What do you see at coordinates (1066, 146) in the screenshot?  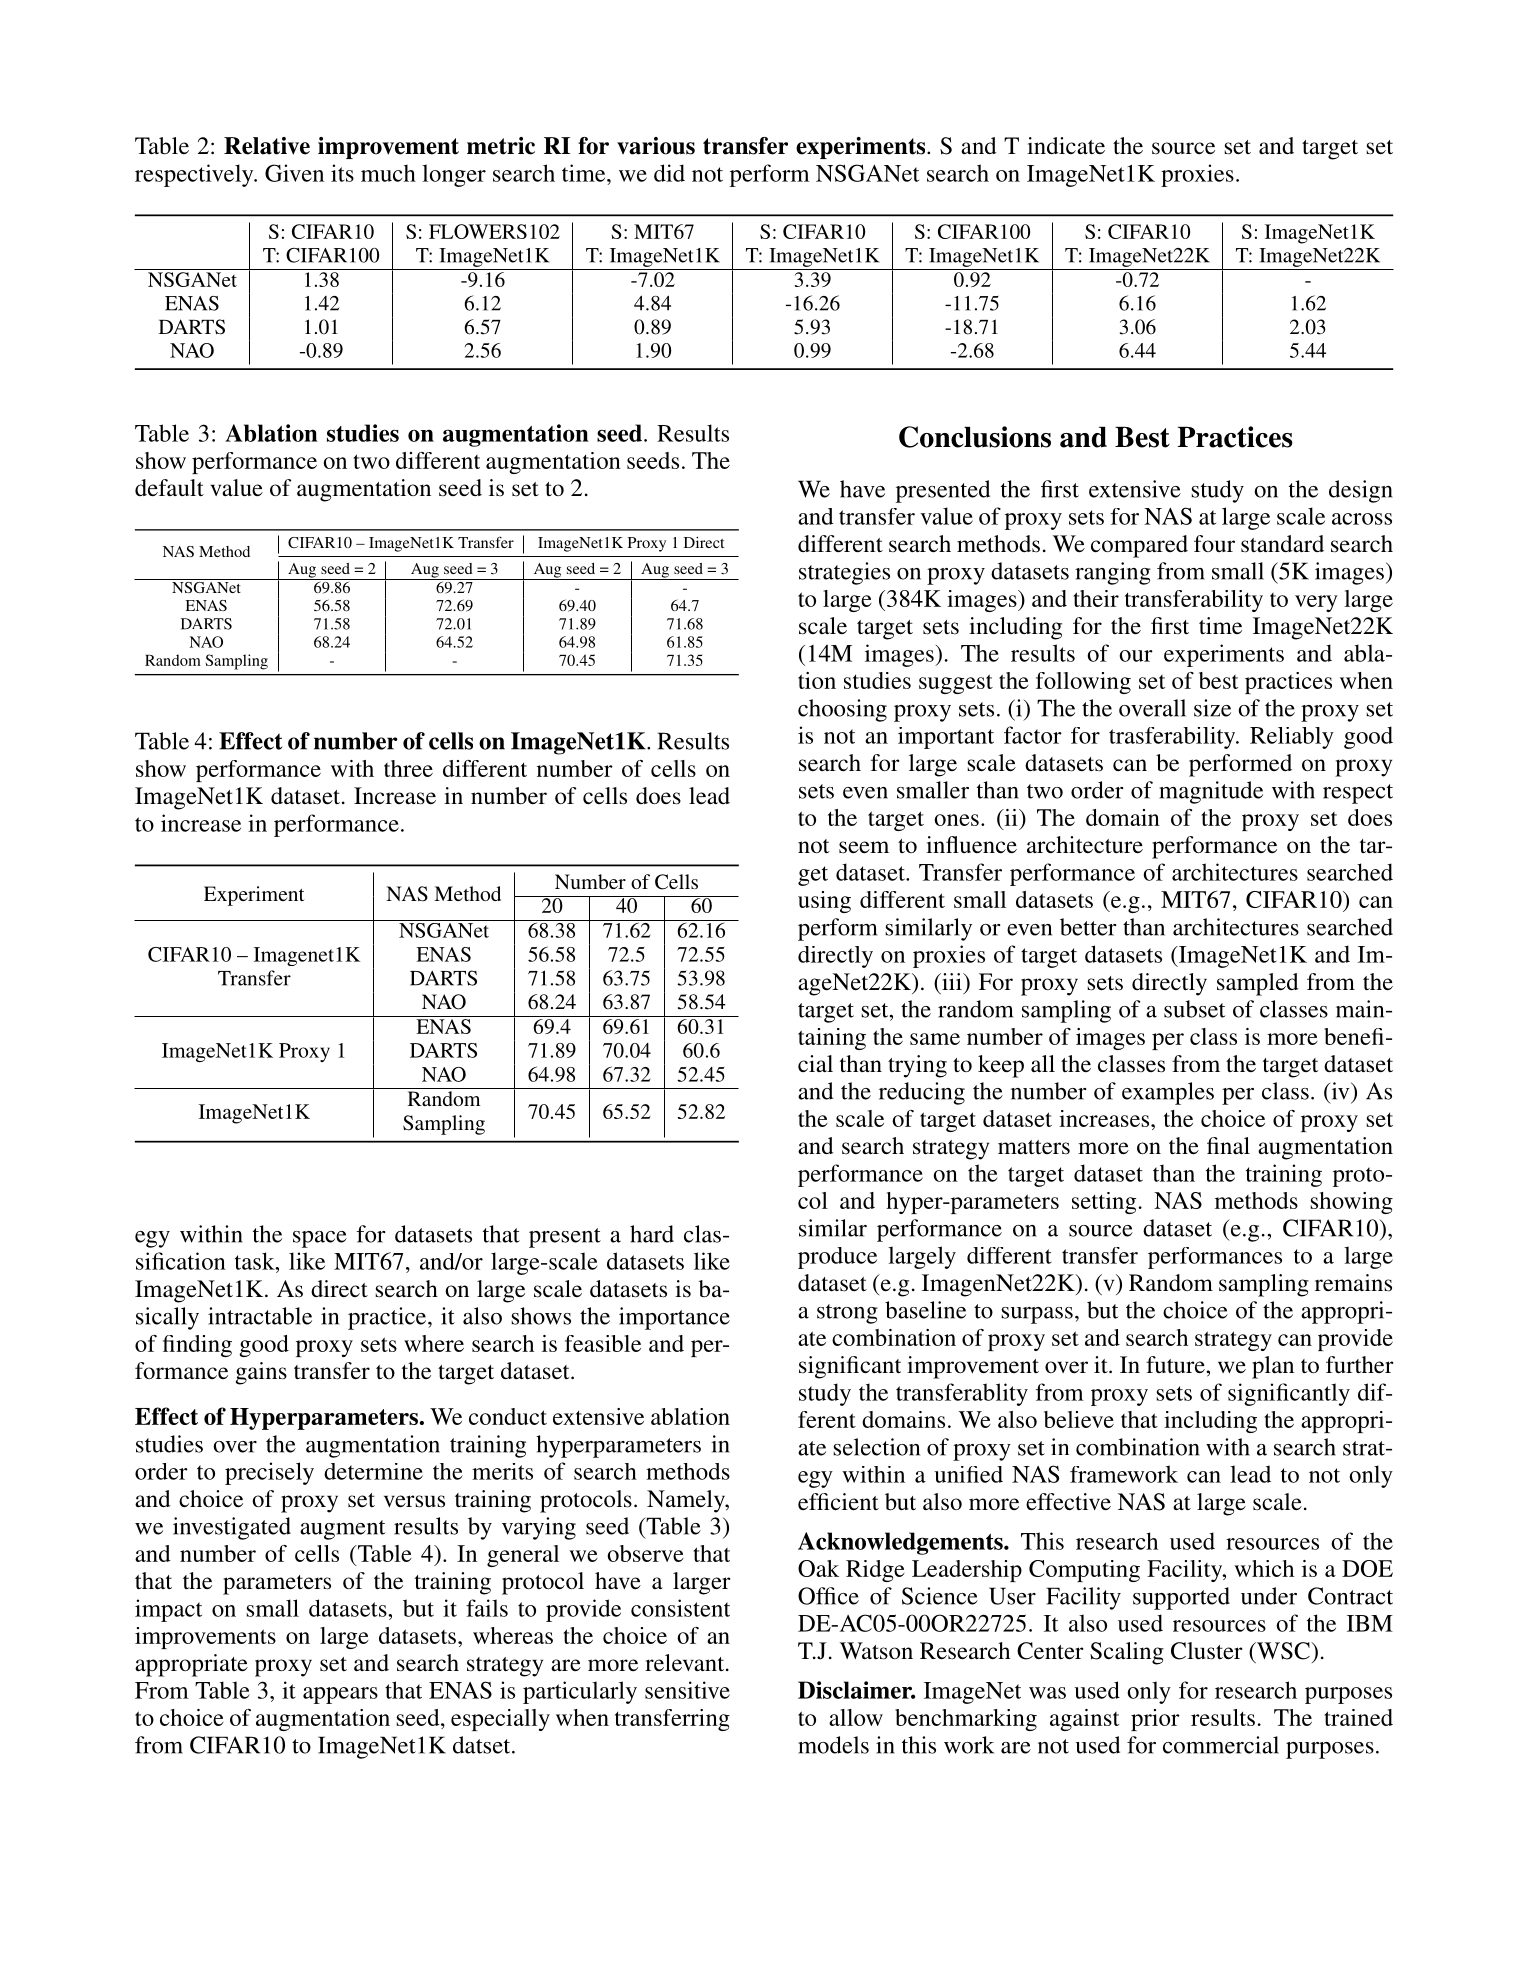 I see `indicate` at bounding box center [1066, 146].
